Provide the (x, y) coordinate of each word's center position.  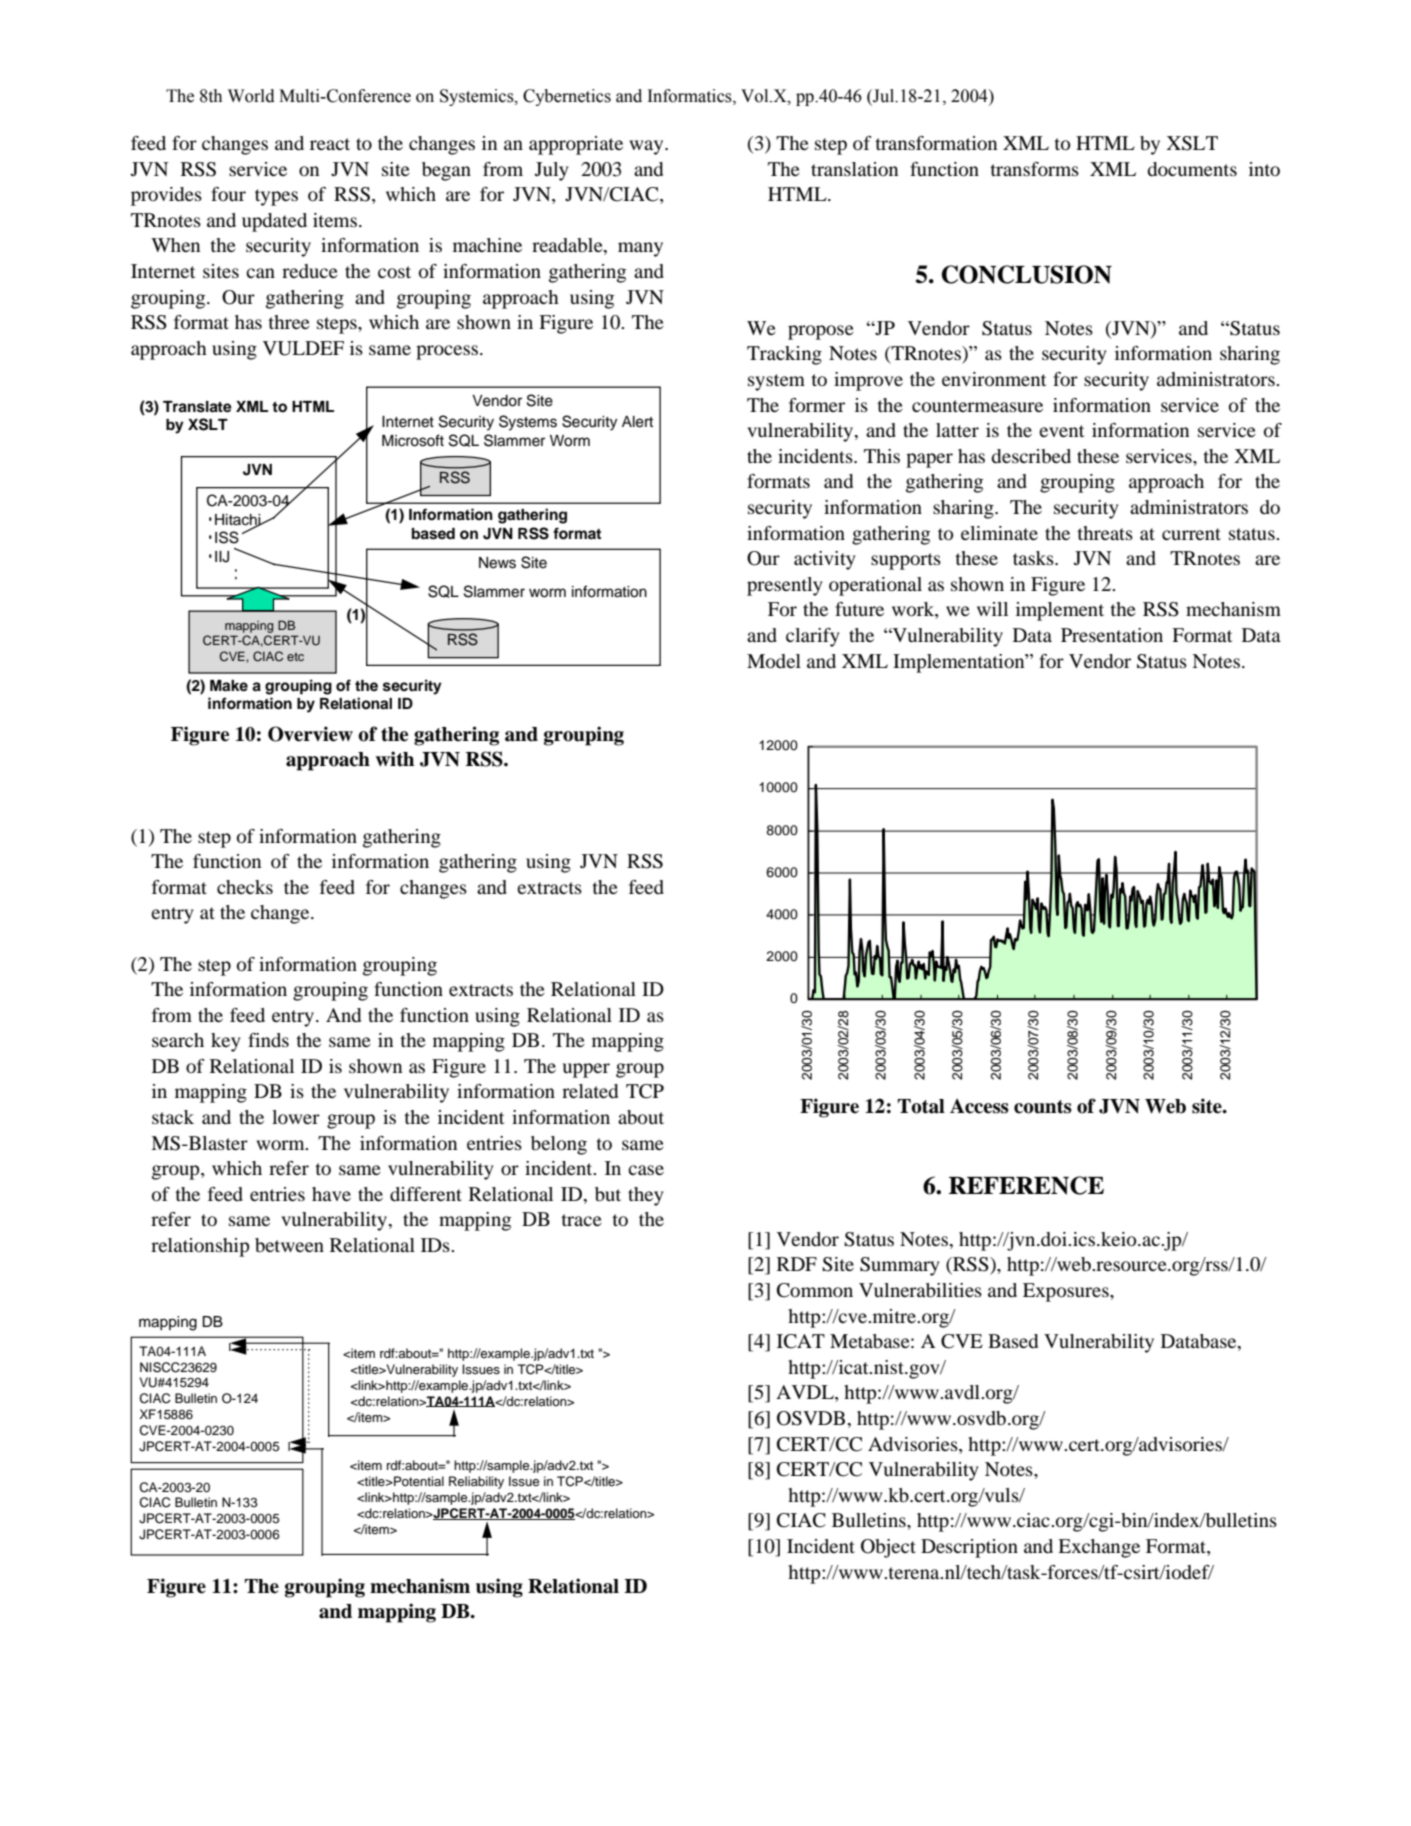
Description (969, 1548)
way (647, 147)
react (330, 144)
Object (888, 1548)
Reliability (476, 1482)
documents (1192, 169)
